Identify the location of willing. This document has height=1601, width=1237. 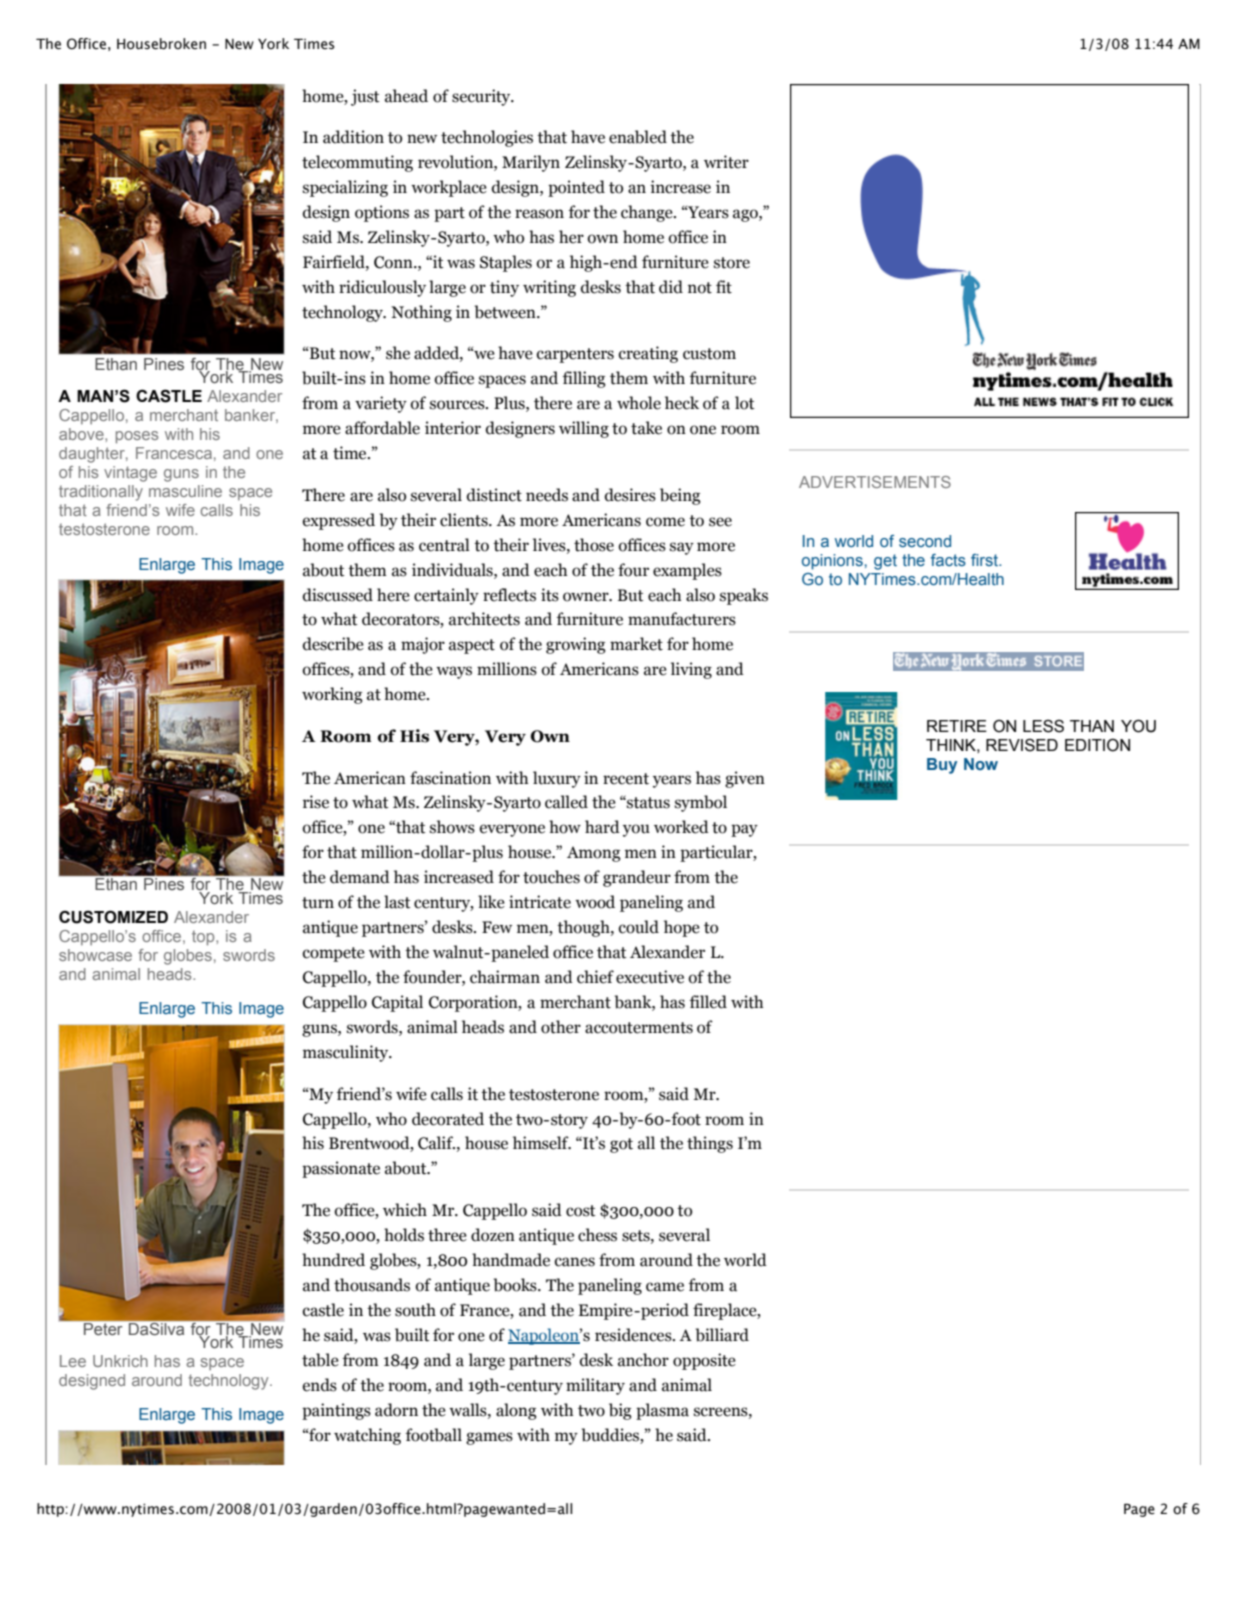
(584, 429).
